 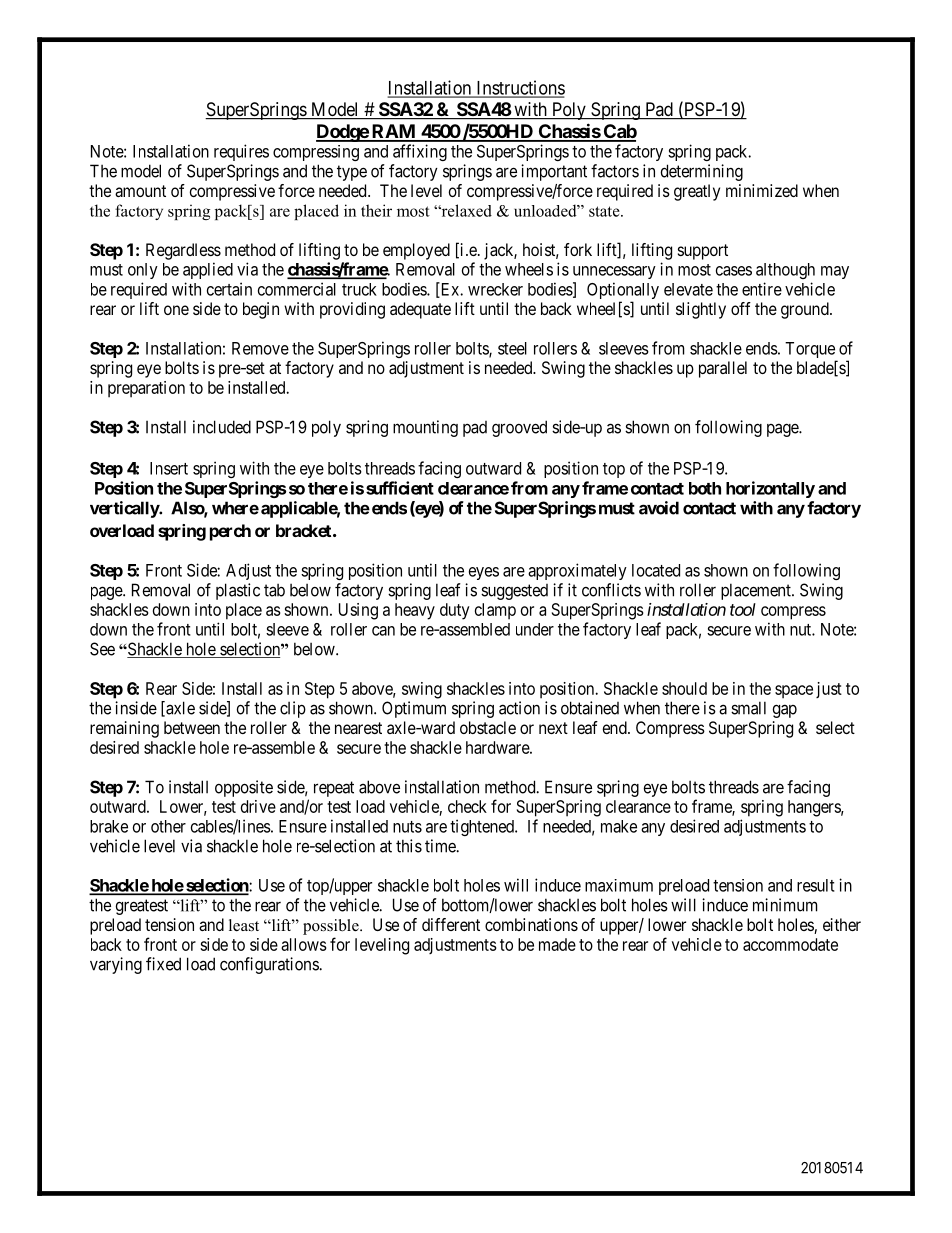 What do you see at coordinates (741, 308) in the screenshot?
I see `off` at bounding box center [741, 308].
